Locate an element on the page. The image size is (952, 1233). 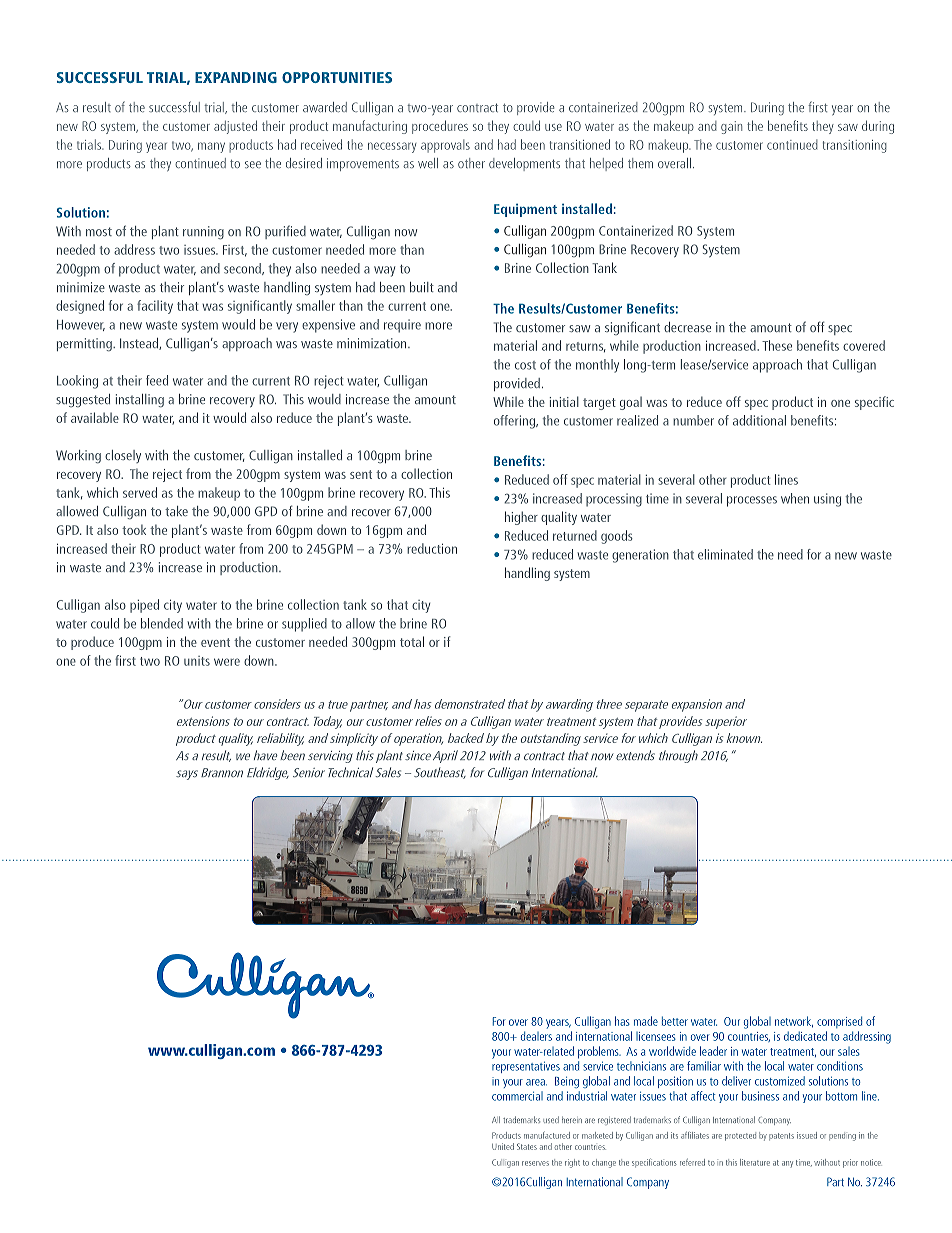
eliminated is located at coordinates (725, 554).
